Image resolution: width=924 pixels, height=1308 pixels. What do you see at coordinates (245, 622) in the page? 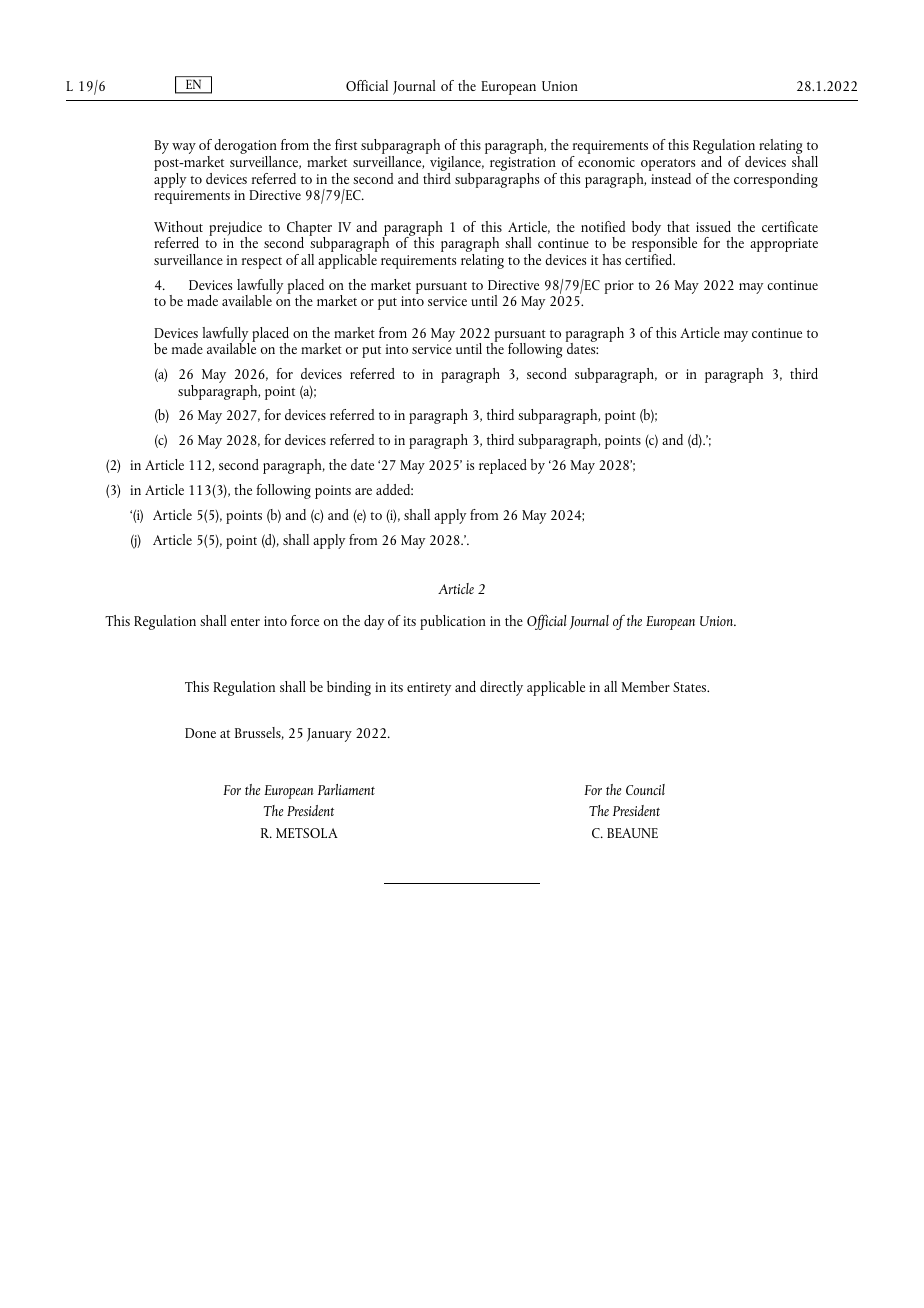
I see `enter` at bounding box center [245, 622].
